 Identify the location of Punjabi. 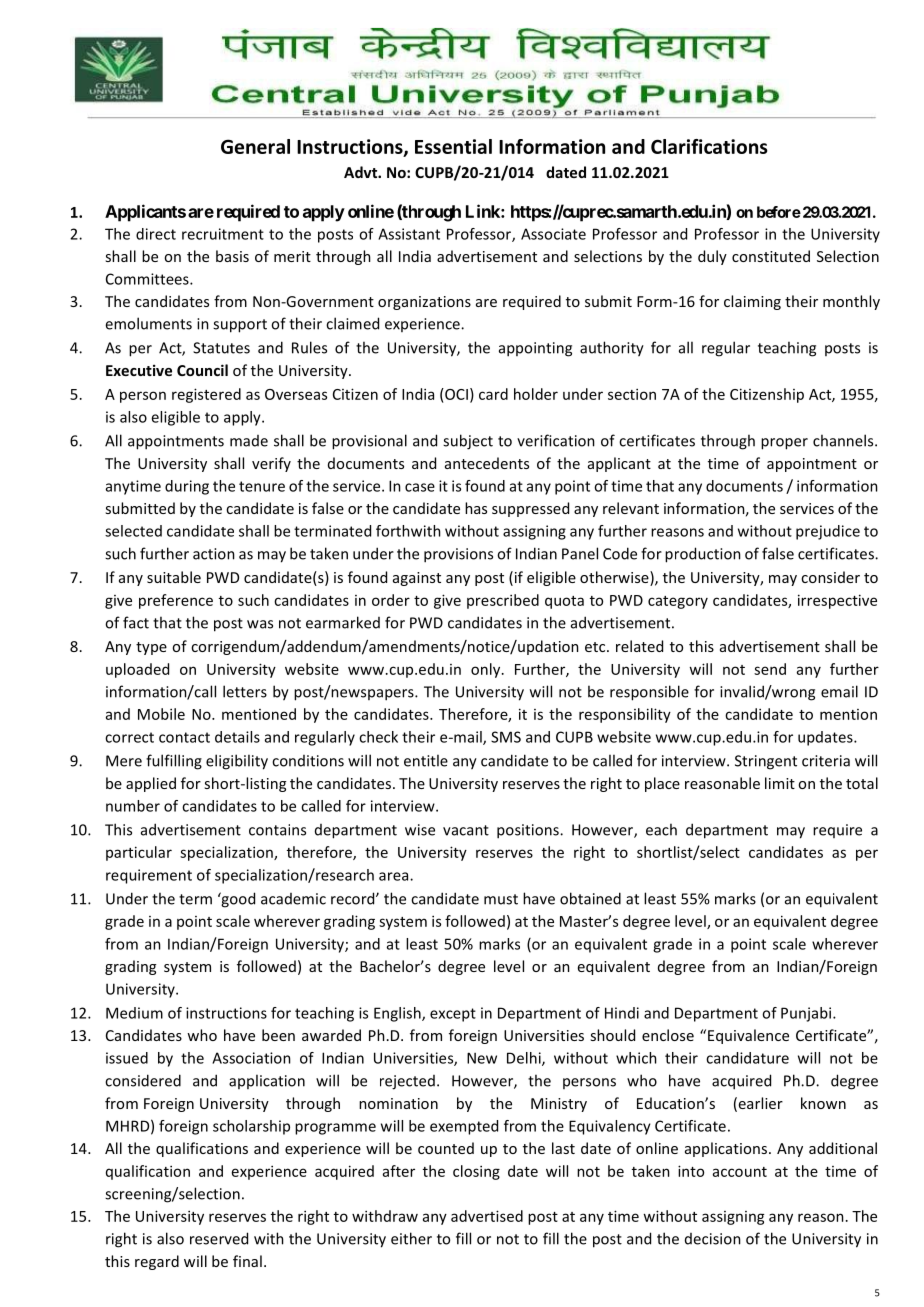
(806, 1014).
